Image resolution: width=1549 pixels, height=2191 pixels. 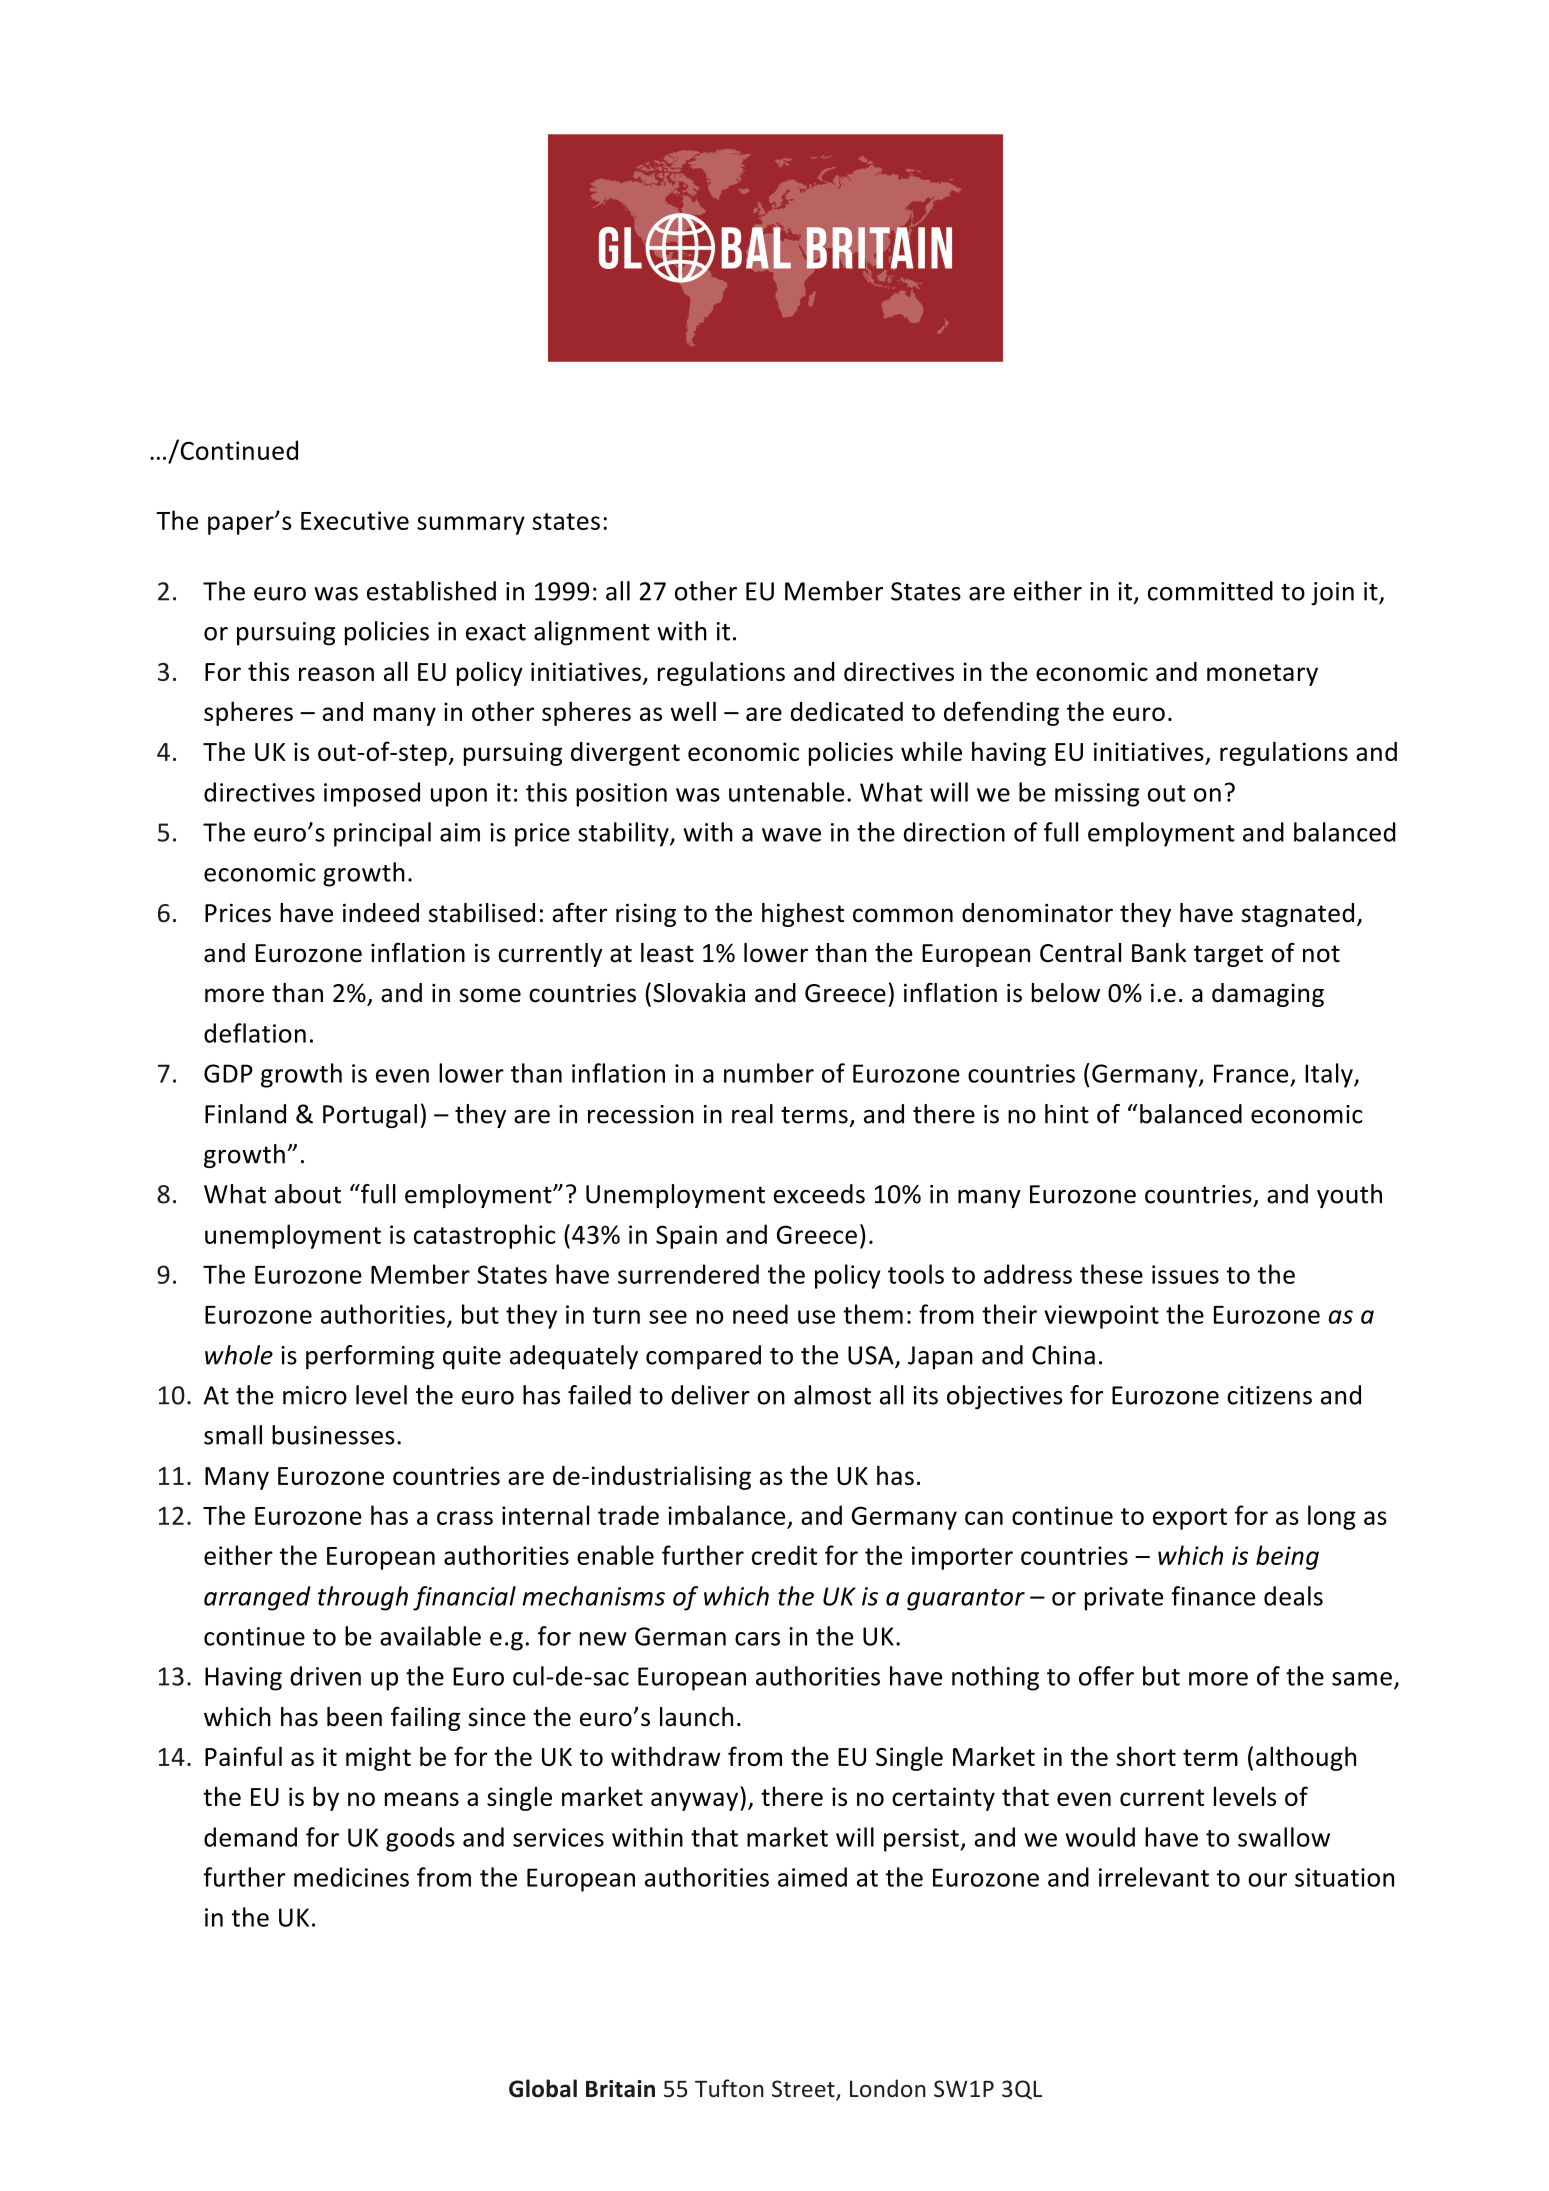 What do you see at coordinates (381, 913) in the screenshot?
I see `indeed` at bounding box center [381, 913].
